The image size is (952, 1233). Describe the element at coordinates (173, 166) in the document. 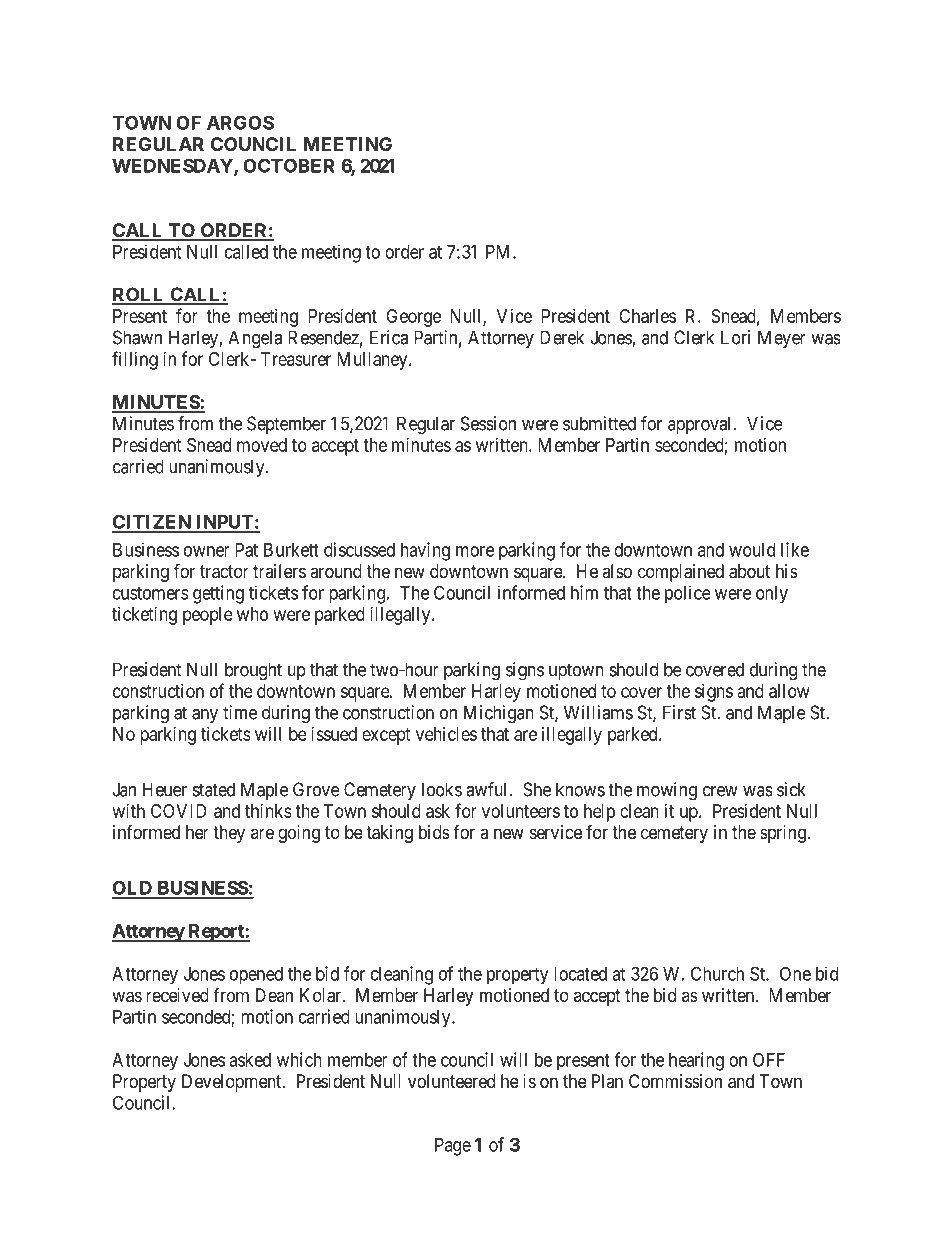

I see `WEDNESDAY` at that location.
